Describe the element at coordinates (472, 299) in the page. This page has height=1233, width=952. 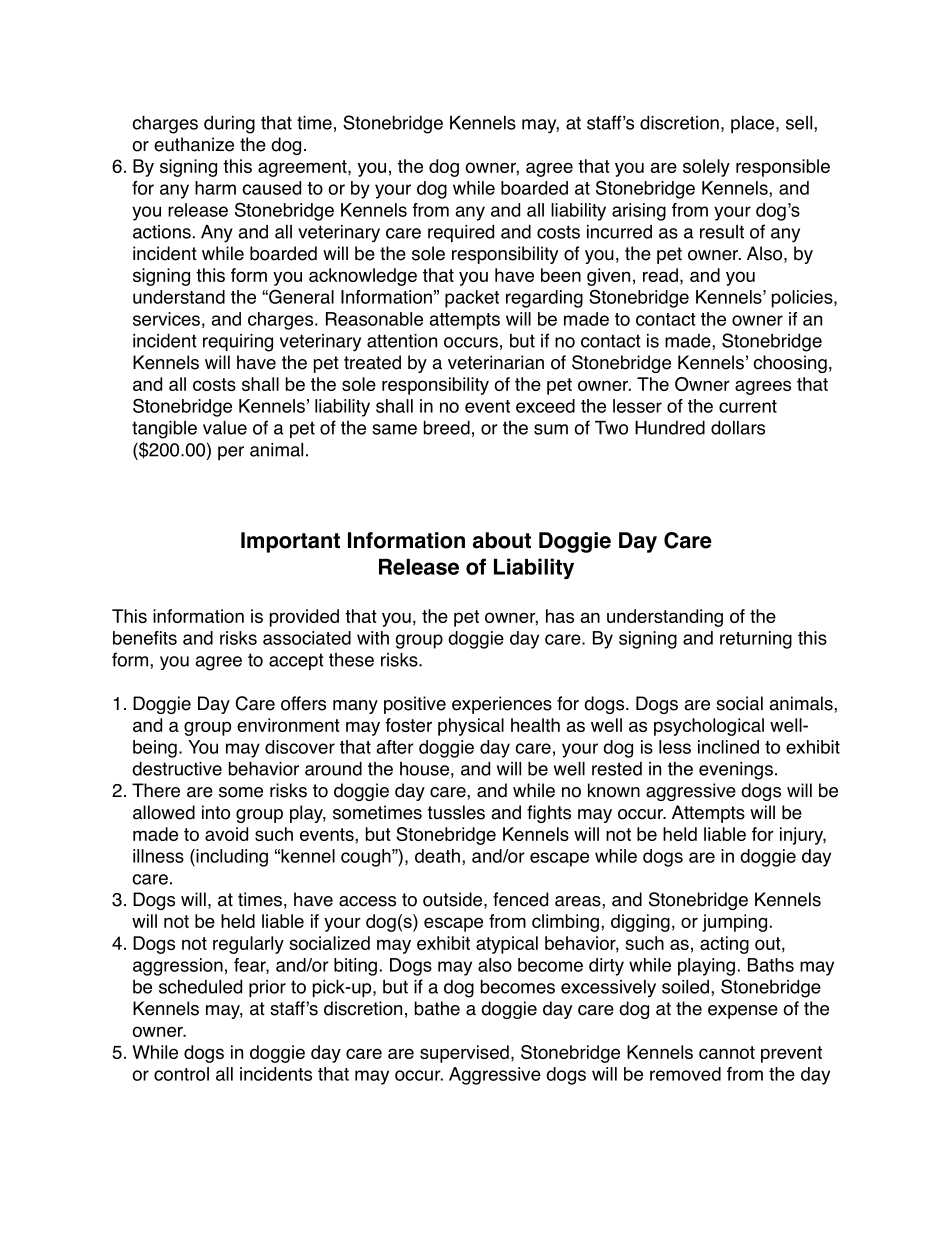
I see `packet` at that location.
